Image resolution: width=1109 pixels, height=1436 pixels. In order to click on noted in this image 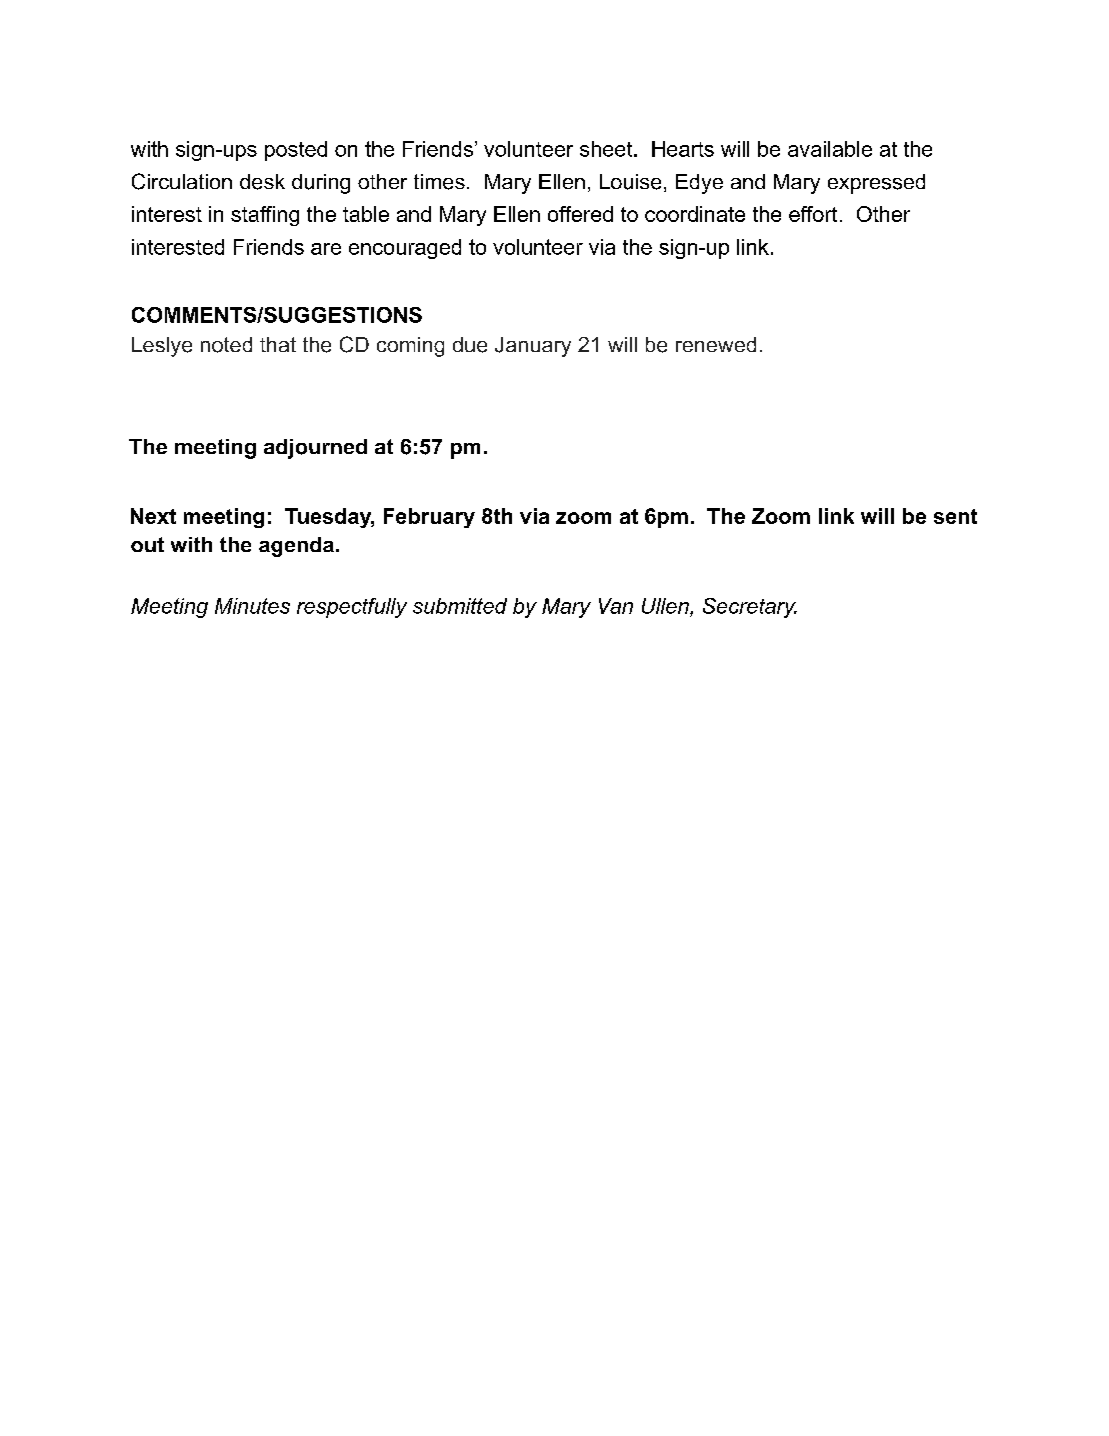, I will do `click(226, 345)`.
